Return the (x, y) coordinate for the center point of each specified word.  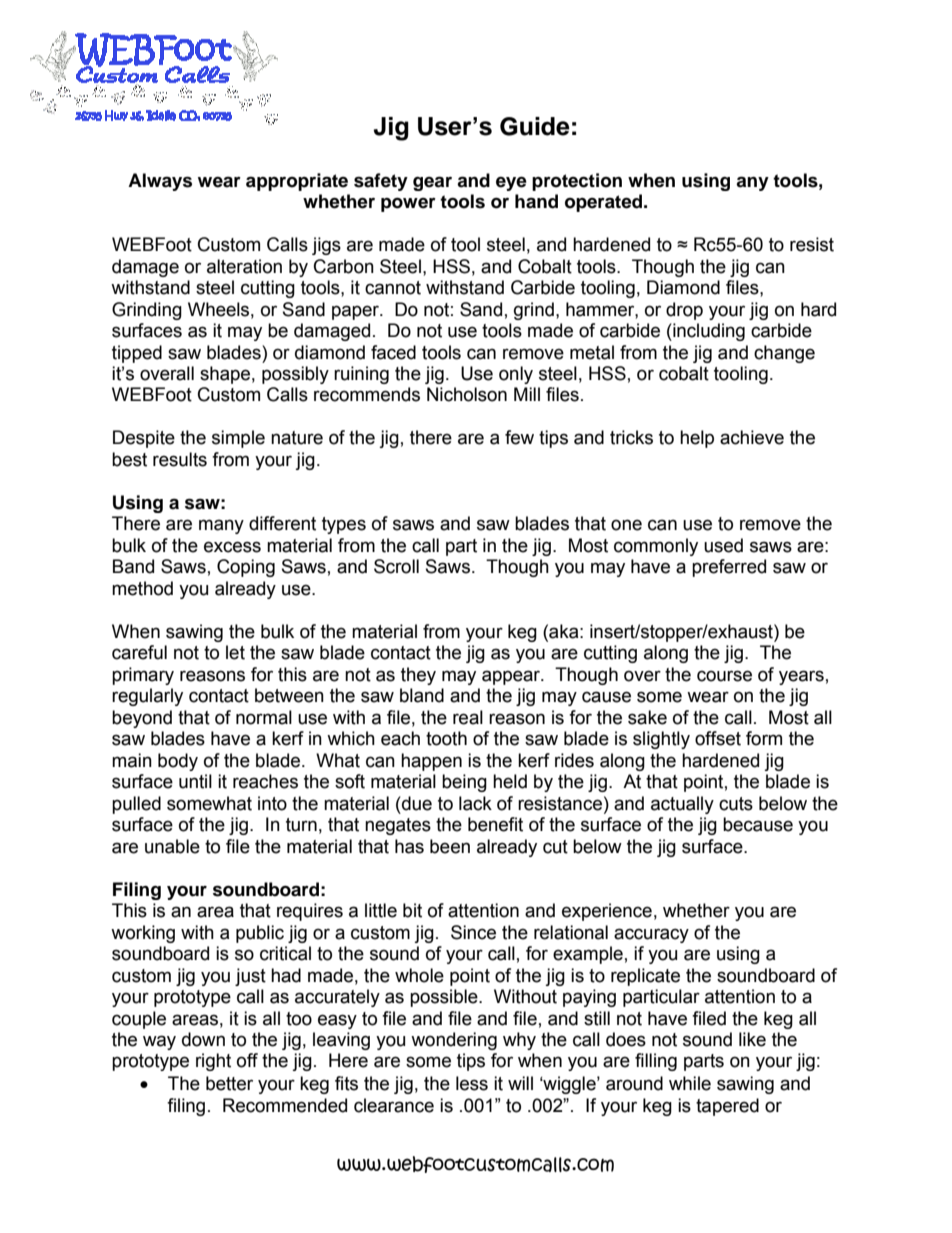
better (229, 1083)
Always (160, 182)
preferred (729, 568)
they (418, 676)
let (235, 652)
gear (432, 183)
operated (605, 203)
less (472, 1083)
